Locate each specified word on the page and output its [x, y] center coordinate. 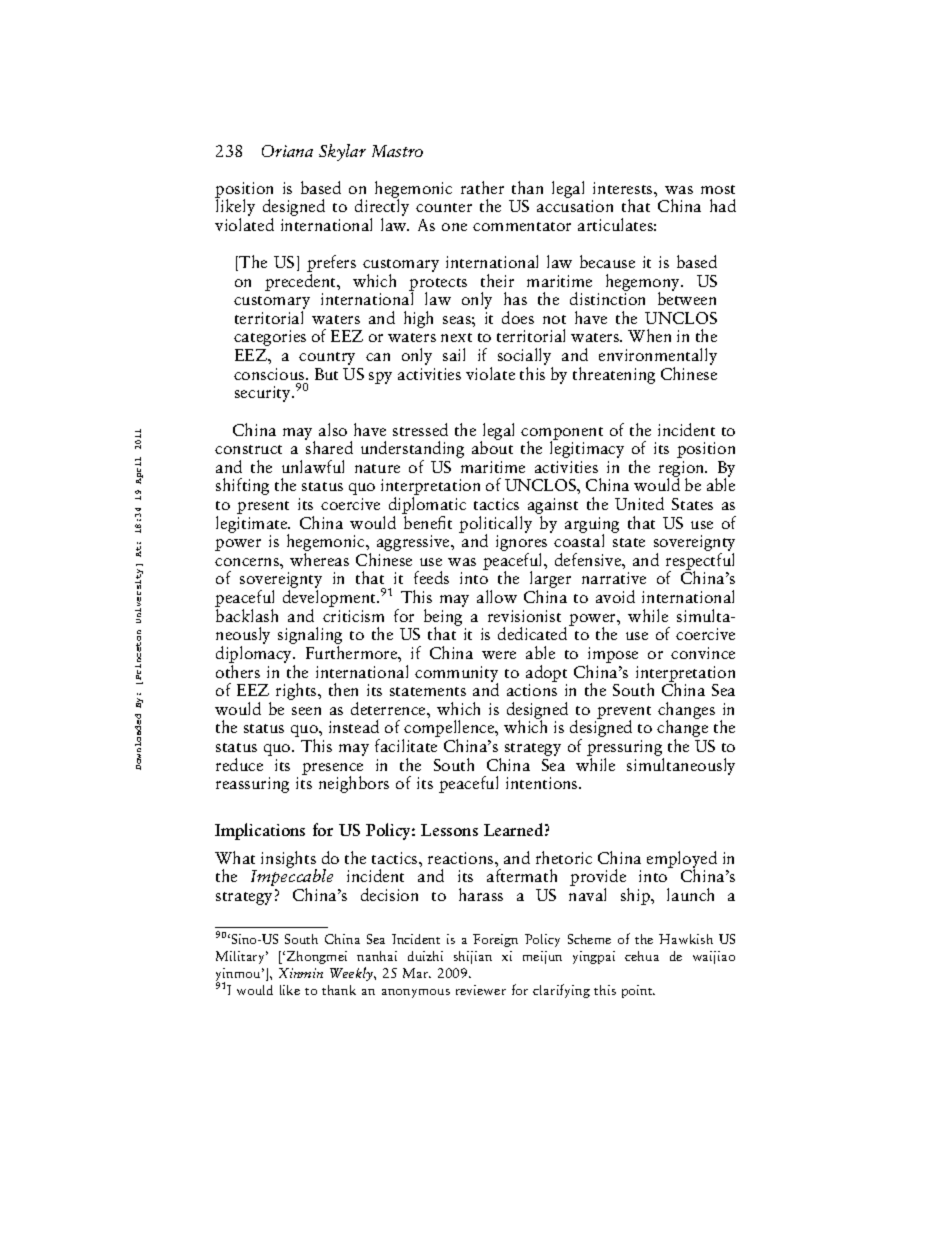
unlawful [313, 466]
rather [482, 187]
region [683, 470]
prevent [623, 714]
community [456, 675]
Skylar [342, 152]
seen [306, 711]
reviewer [481, 990]
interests [624, 188]
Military [242, 957]
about [492, 446]
